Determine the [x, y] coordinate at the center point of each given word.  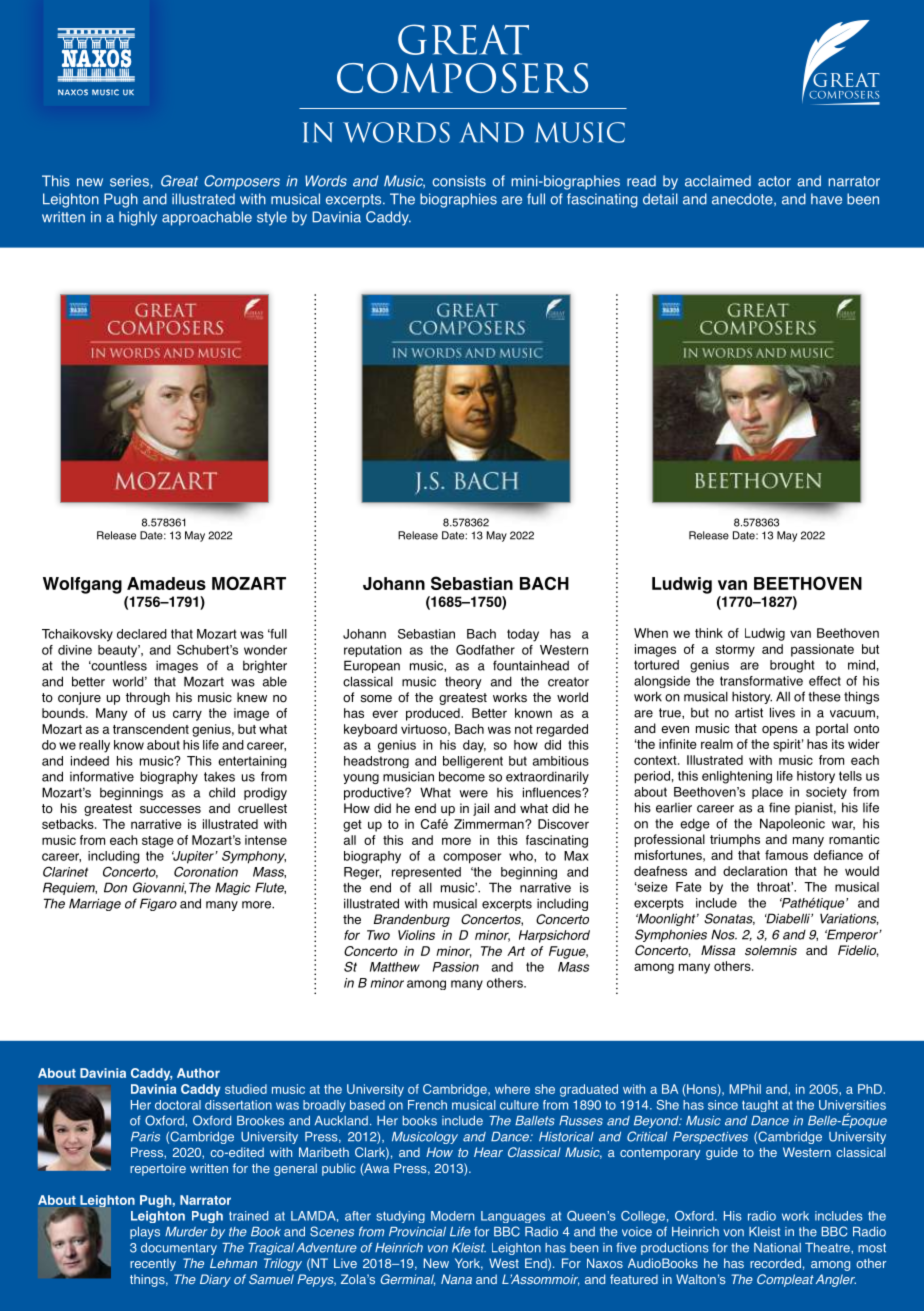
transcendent [151, 729]
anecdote [743, 199]
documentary [179, 1249]
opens [780, 731]
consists [459, 181]
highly [138, 218]
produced [434, 714]
